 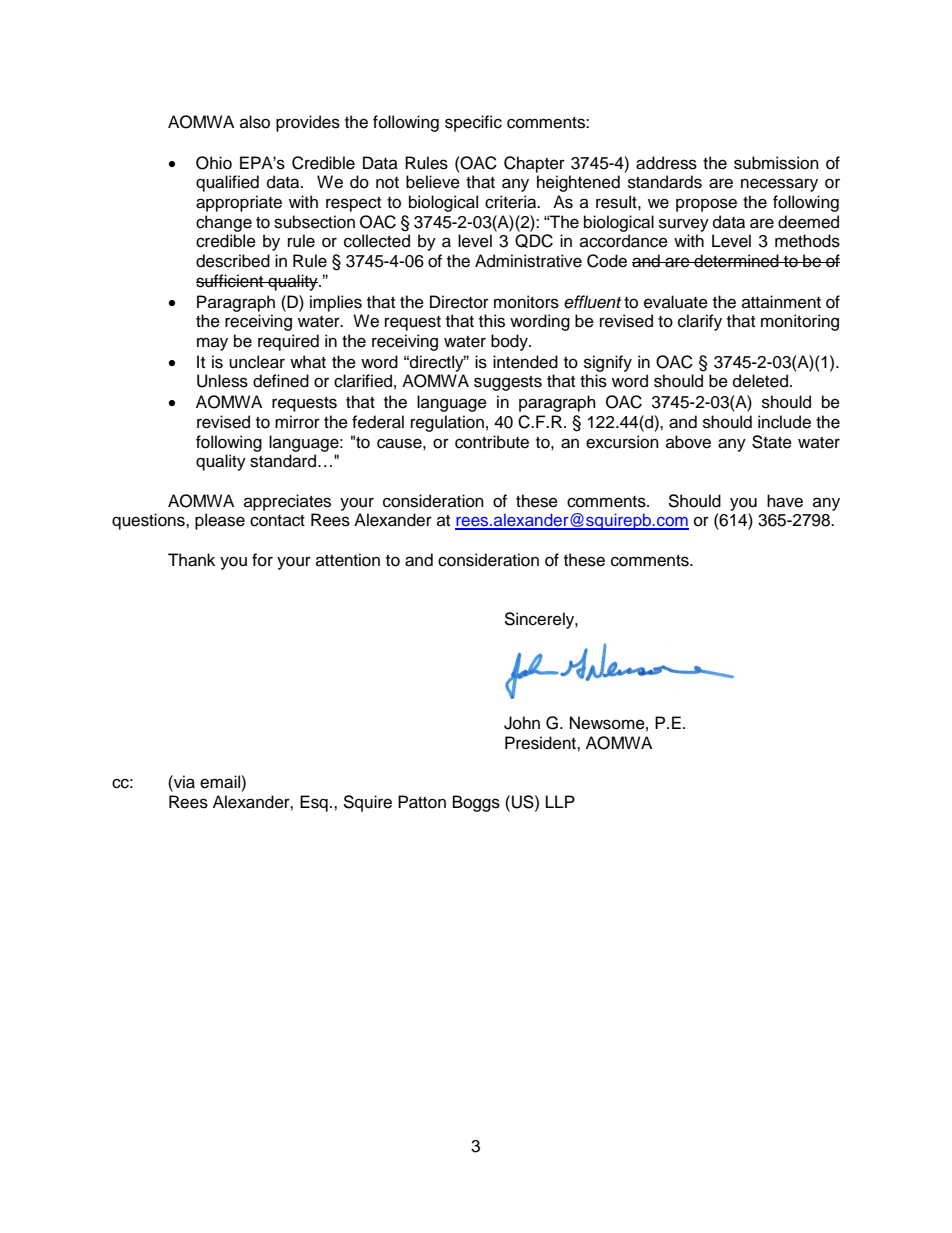 What do you see at coordinates (473, 123) in the document?
I see `specific` at bounding box center [473, 123].
